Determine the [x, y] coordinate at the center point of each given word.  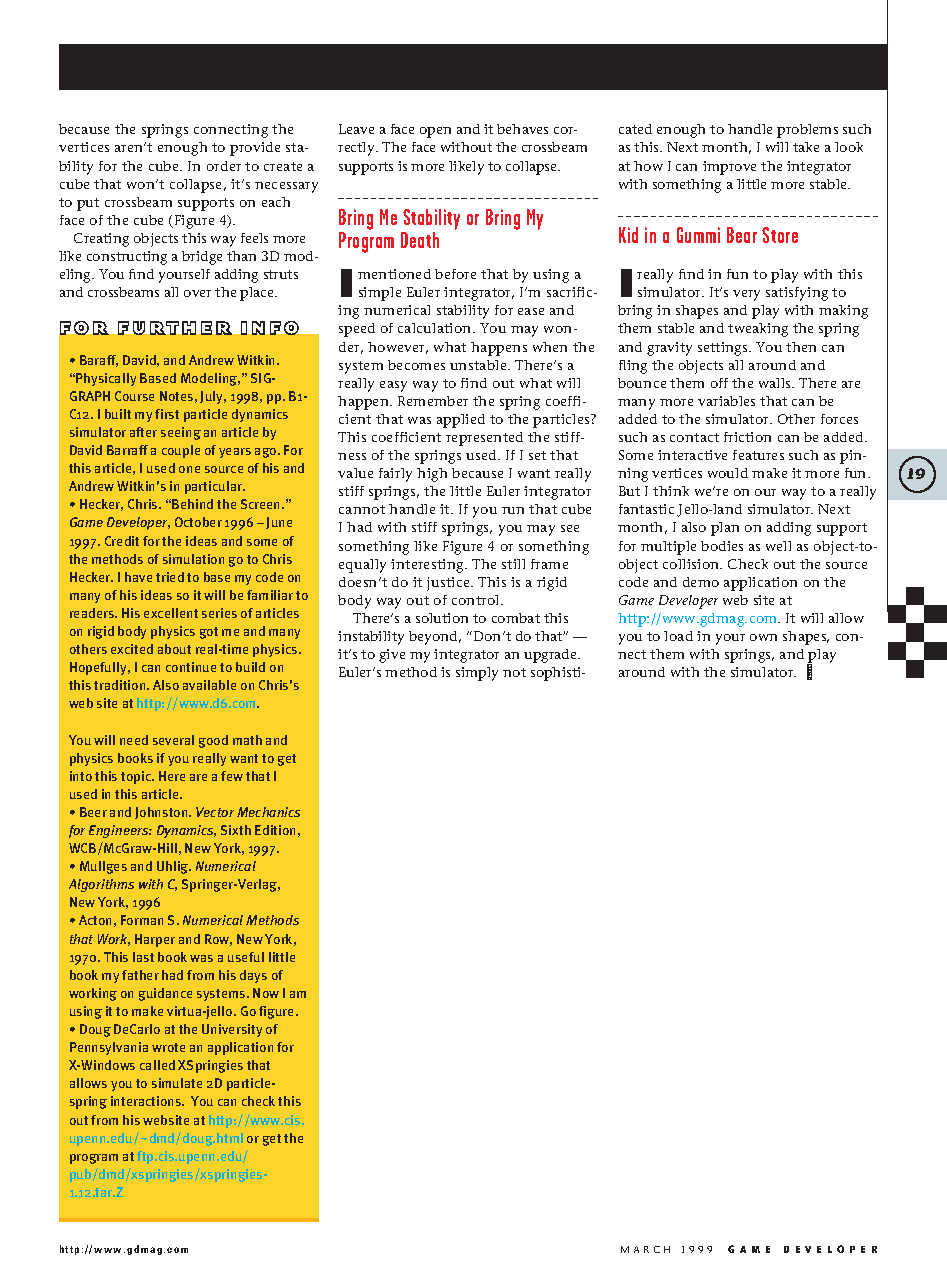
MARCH [645, 1249]
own [763, 637]
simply [477, 674]
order [224, 166]
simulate [177, 1083]
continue [191, 667]
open [435, 132]
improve [729, 168]
